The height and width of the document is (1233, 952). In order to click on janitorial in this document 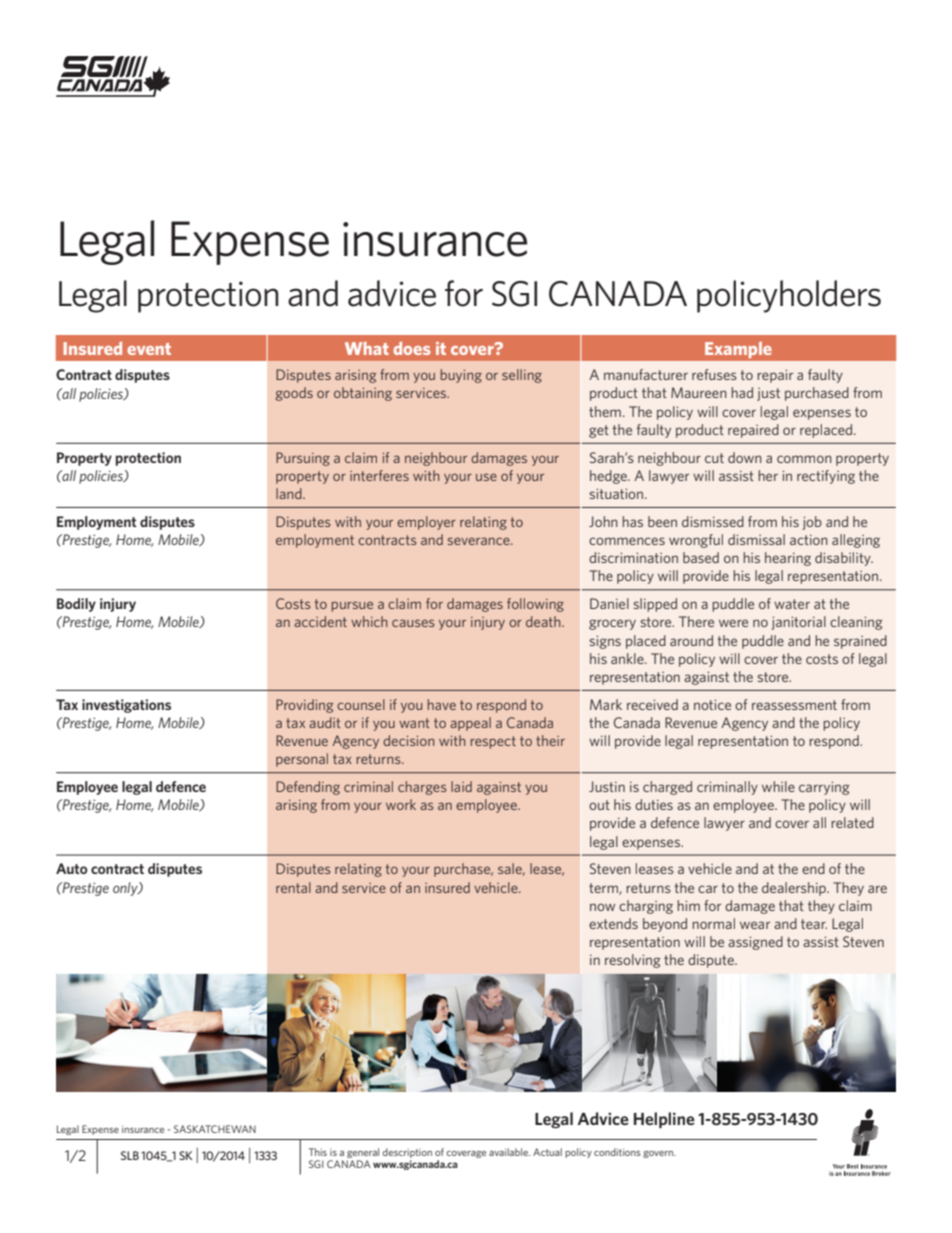, I will do `click(798, 623)`.
